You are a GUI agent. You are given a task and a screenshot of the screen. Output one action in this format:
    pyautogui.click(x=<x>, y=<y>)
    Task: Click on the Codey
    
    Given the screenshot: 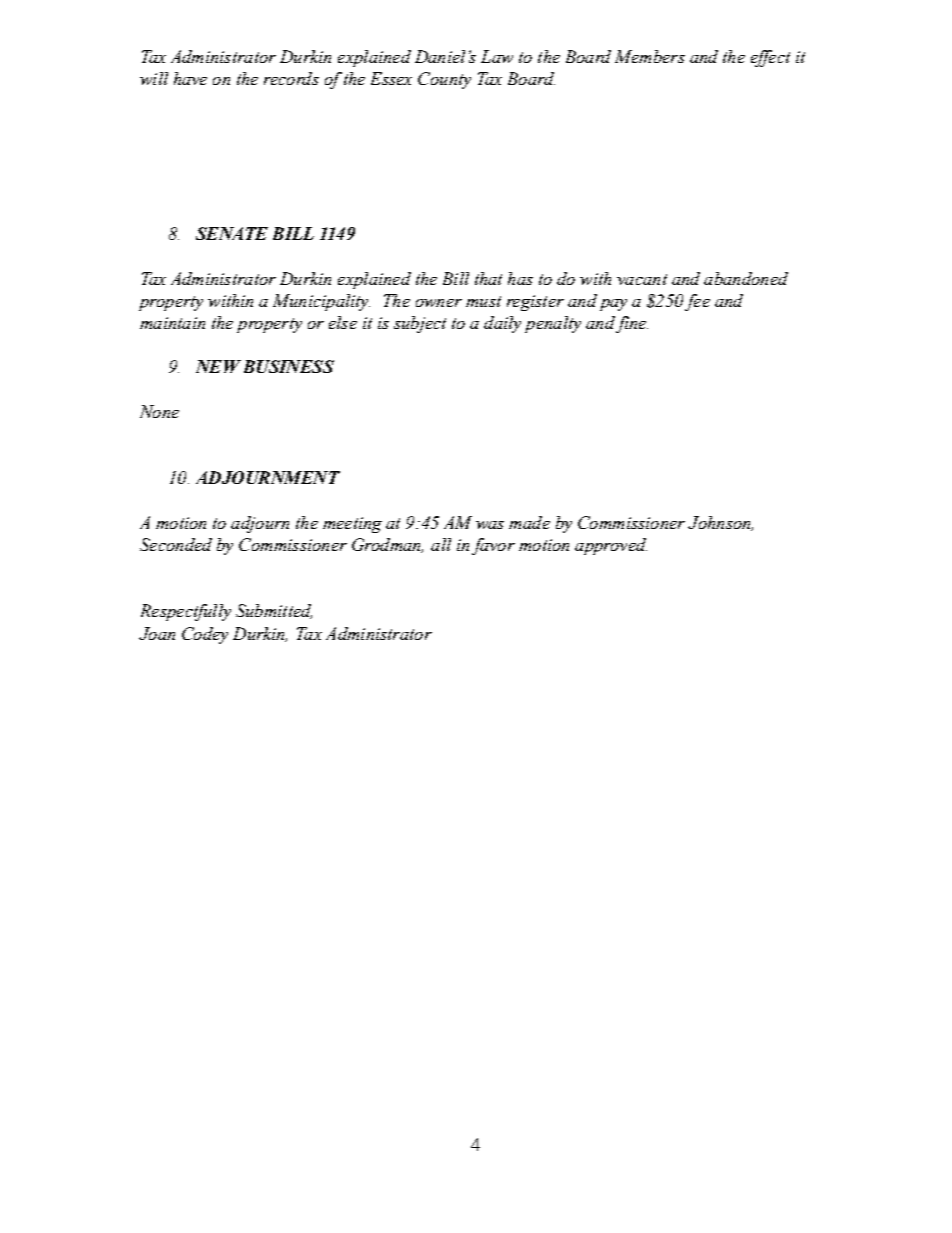 What is the action you would take?
    pyautogui.click(x=205, y=635)
